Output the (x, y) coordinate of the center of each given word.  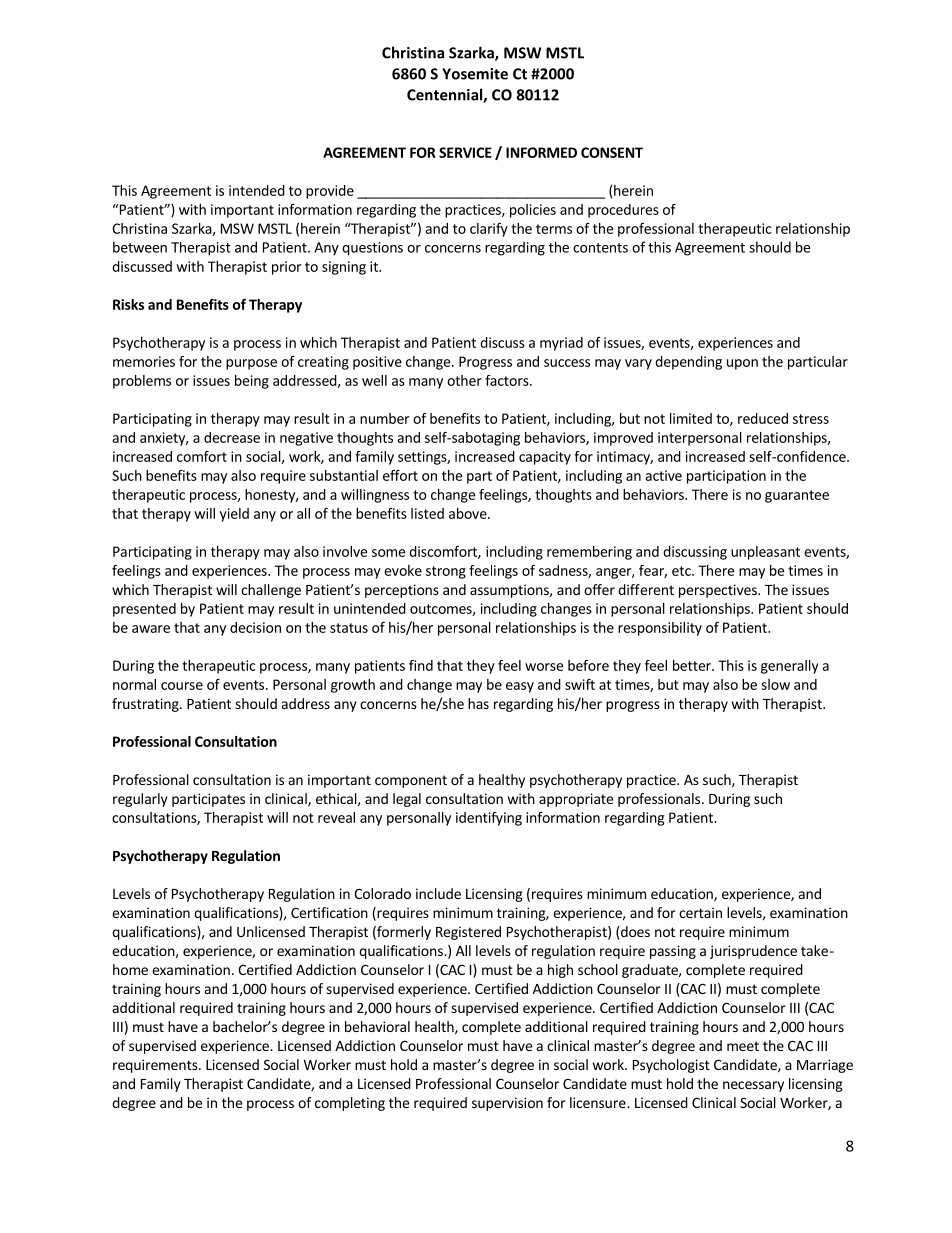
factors (508, 380)
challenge (271, 591)
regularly (140, 800)
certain (700, 912)
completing (350, 1104)
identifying (489, 819)
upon (742, 364)
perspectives (719, 591)
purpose (251, 364)
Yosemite (475, 74)
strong (446, 572)
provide (330, 192)
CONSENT (612, 152)
